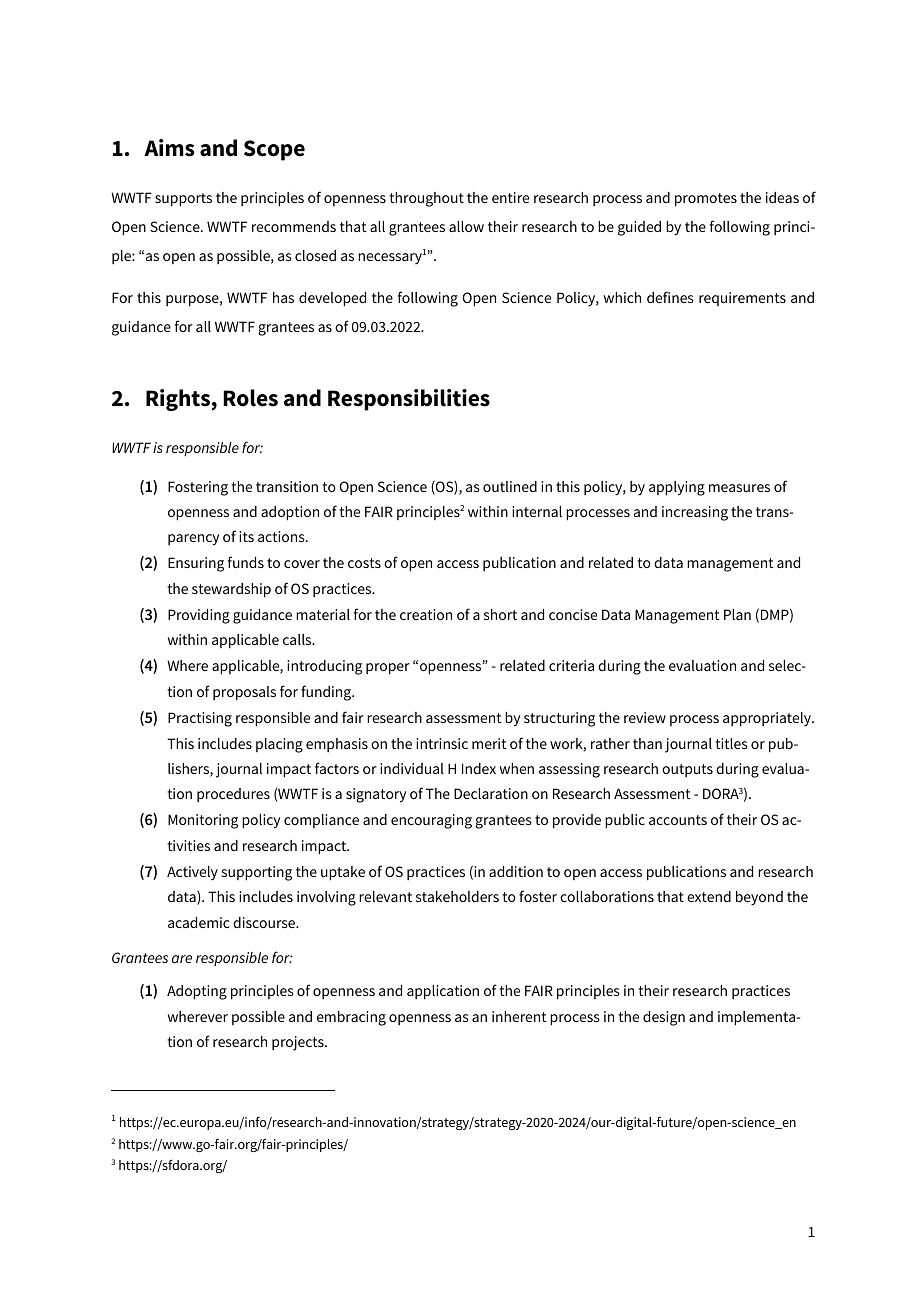  I want to click on outlined, so click(510, 486).
